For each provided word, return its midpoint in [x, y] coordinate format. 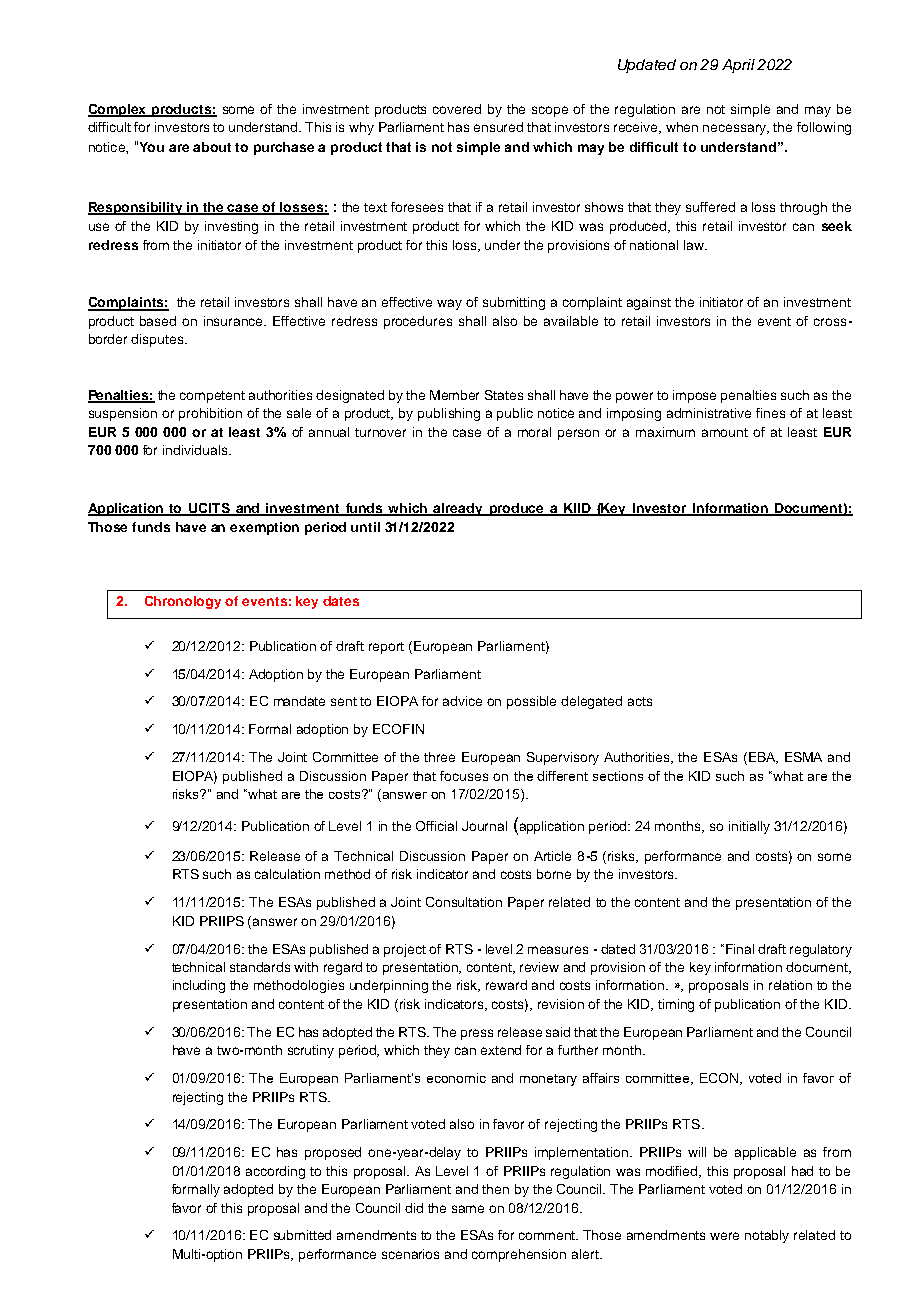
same [468, 1209]
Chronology [183, 602]
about [212, 147]
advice [462, 701]
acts [640, 701]
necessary [736, 129]
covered [457, 109]
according [275, 1172]
